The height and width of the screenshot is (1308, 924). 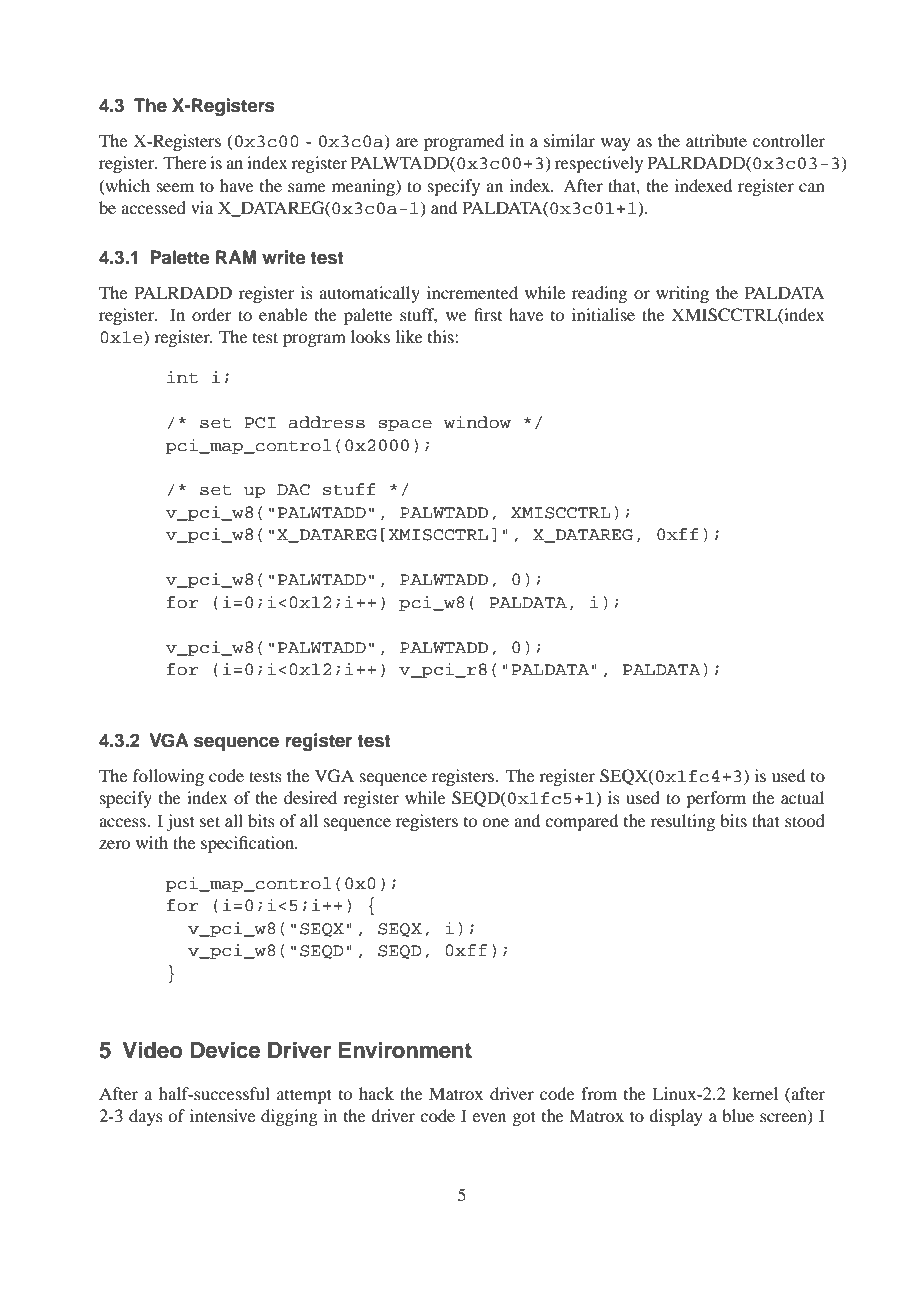 I want to click on There, so click(x=184, y=162).
